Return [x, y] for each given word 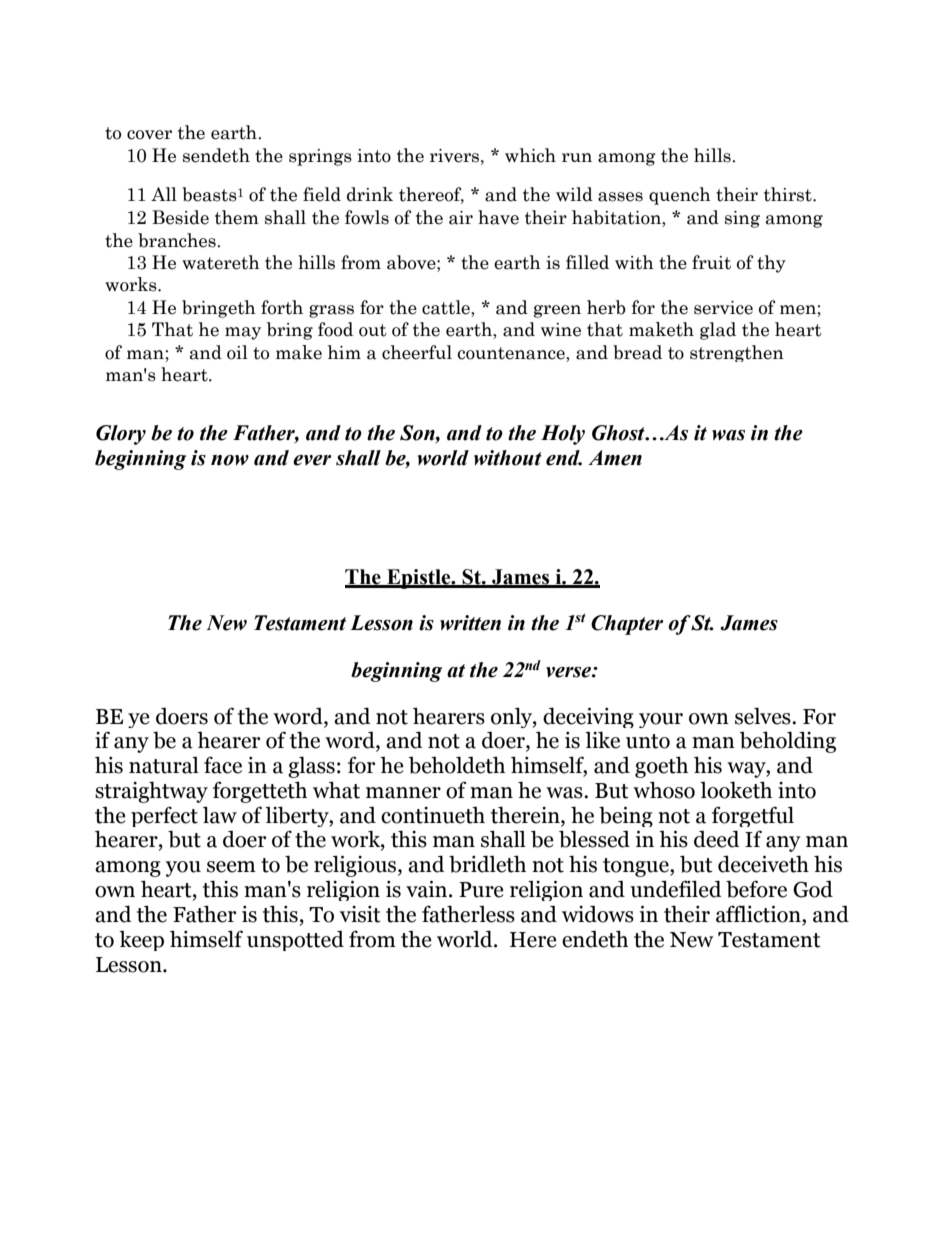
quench [680, 196]
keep [141, 941]
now [230, 460]
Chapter [627, 625]
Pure [481, 890]
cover [149, 135]
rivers [456, 156]
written [470, 623]
